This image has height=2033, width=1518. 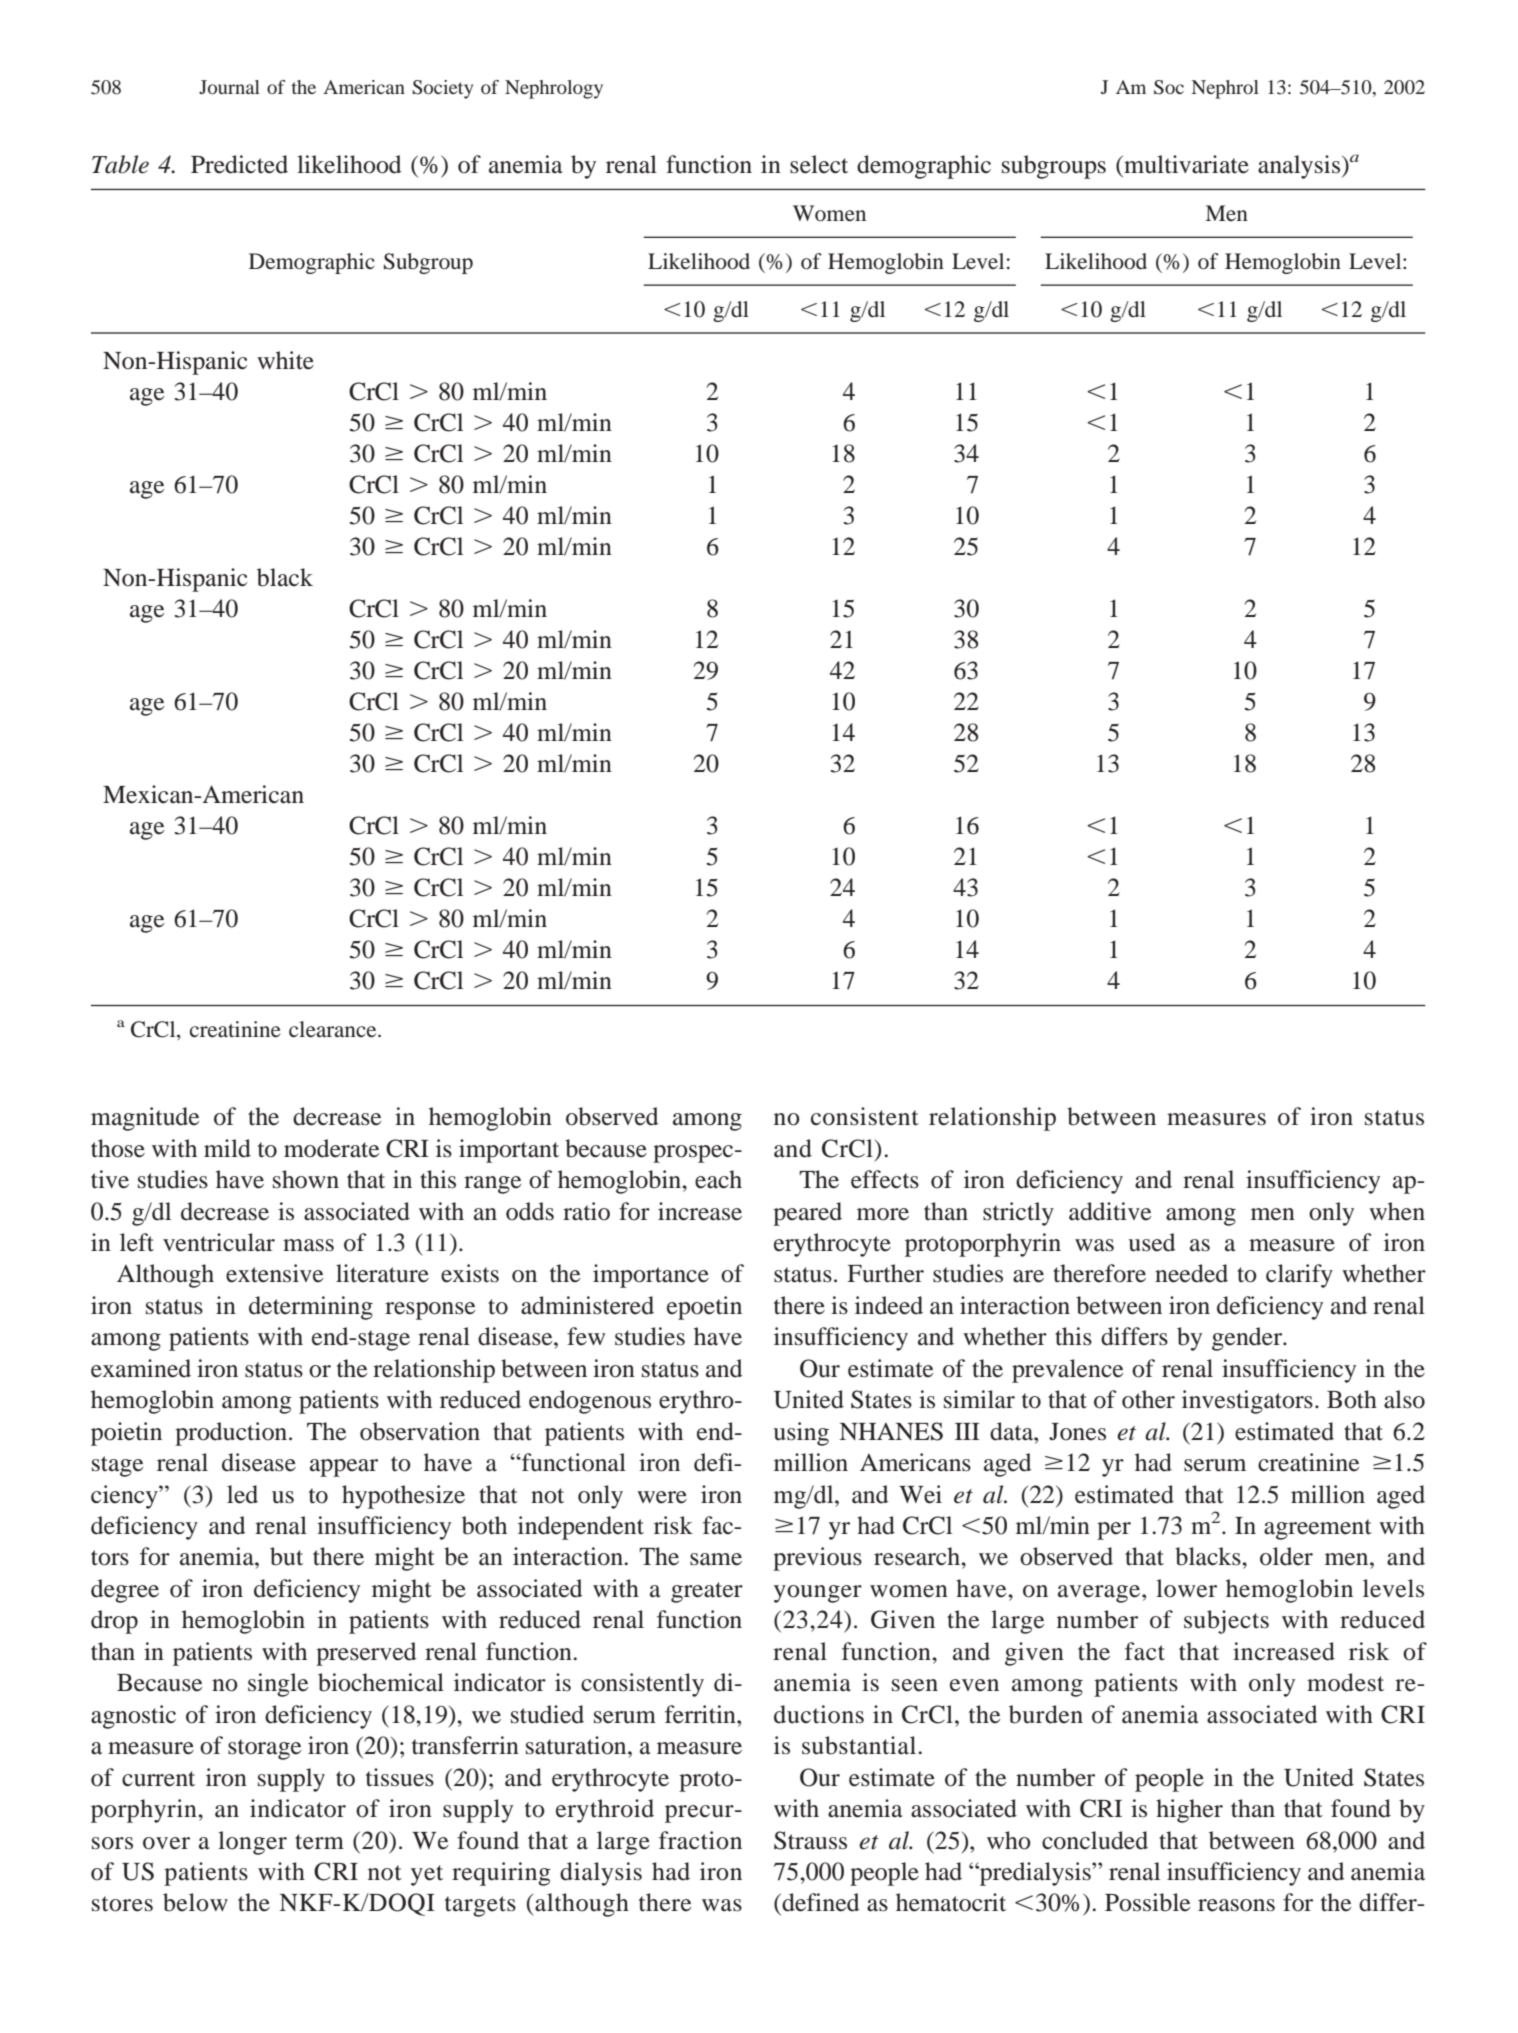 I want to click on clearance, so click(x=334, y=1029).
